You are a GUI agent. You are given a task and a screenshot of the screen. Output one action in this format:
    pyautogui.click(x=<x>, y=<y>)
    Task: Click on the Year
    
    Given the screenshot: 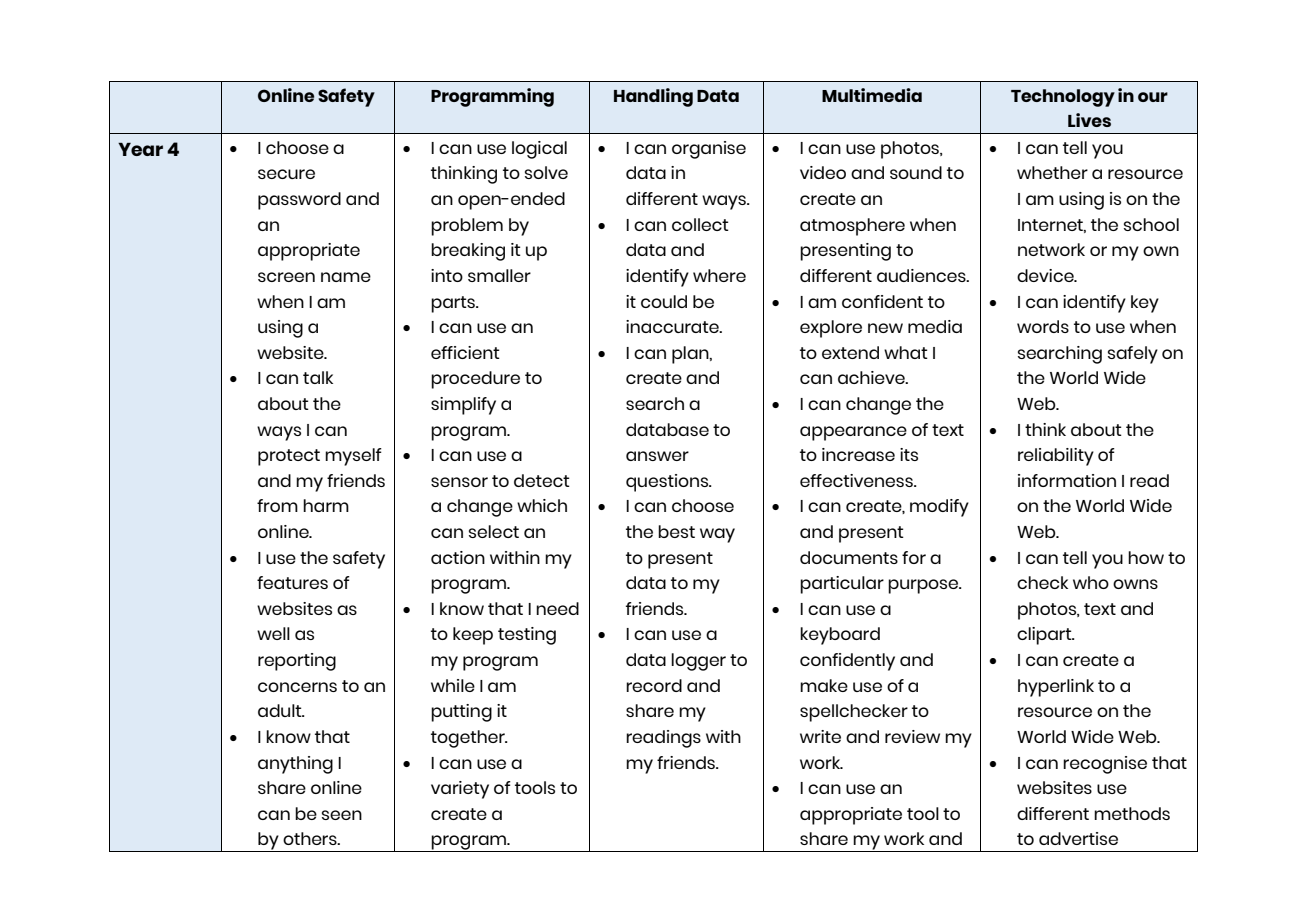 What is the action you would take?
    pyautogui.click(x=140, y=149)
